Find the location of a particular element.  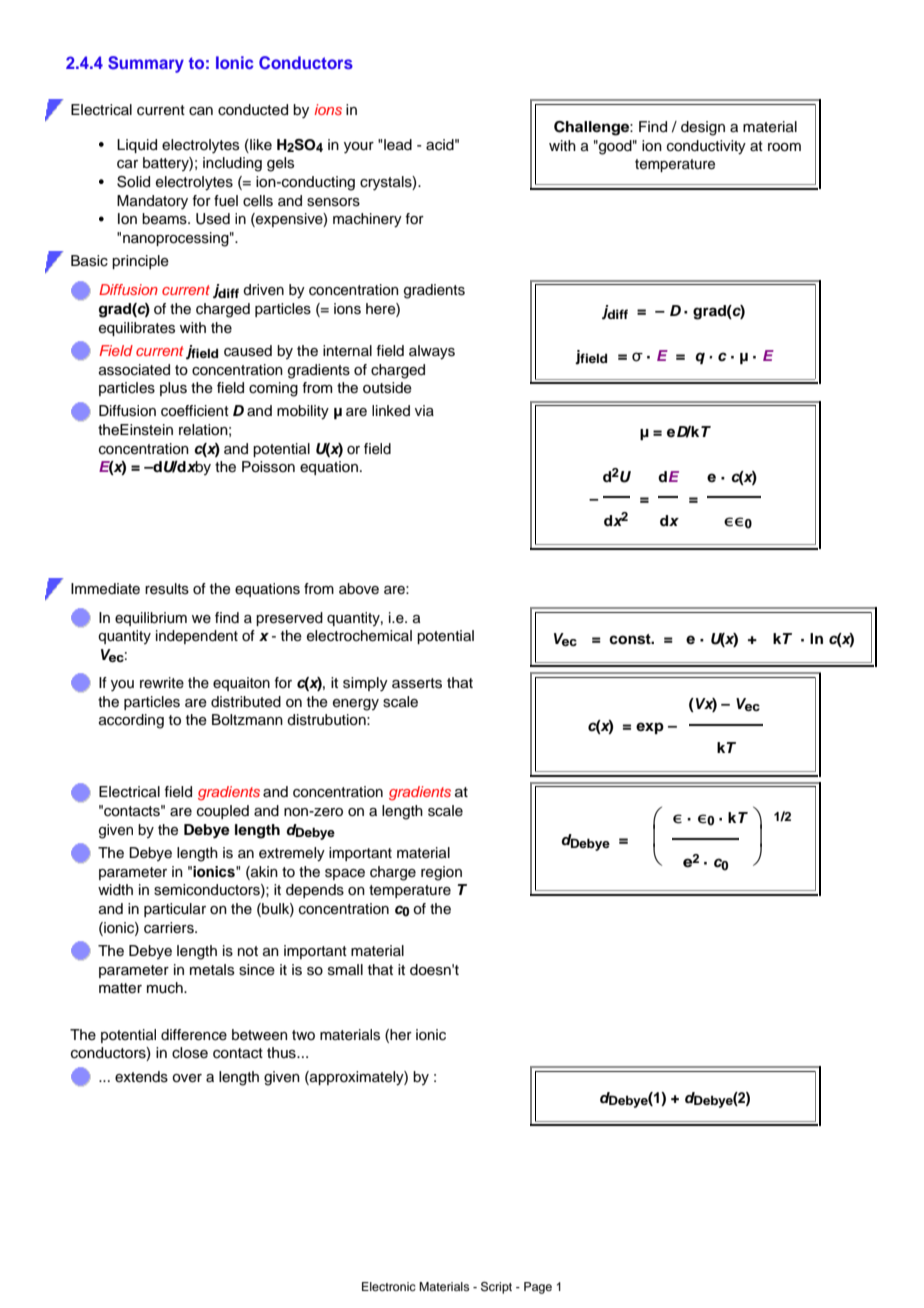

Electronic is located at coordinates (389, 1286).
